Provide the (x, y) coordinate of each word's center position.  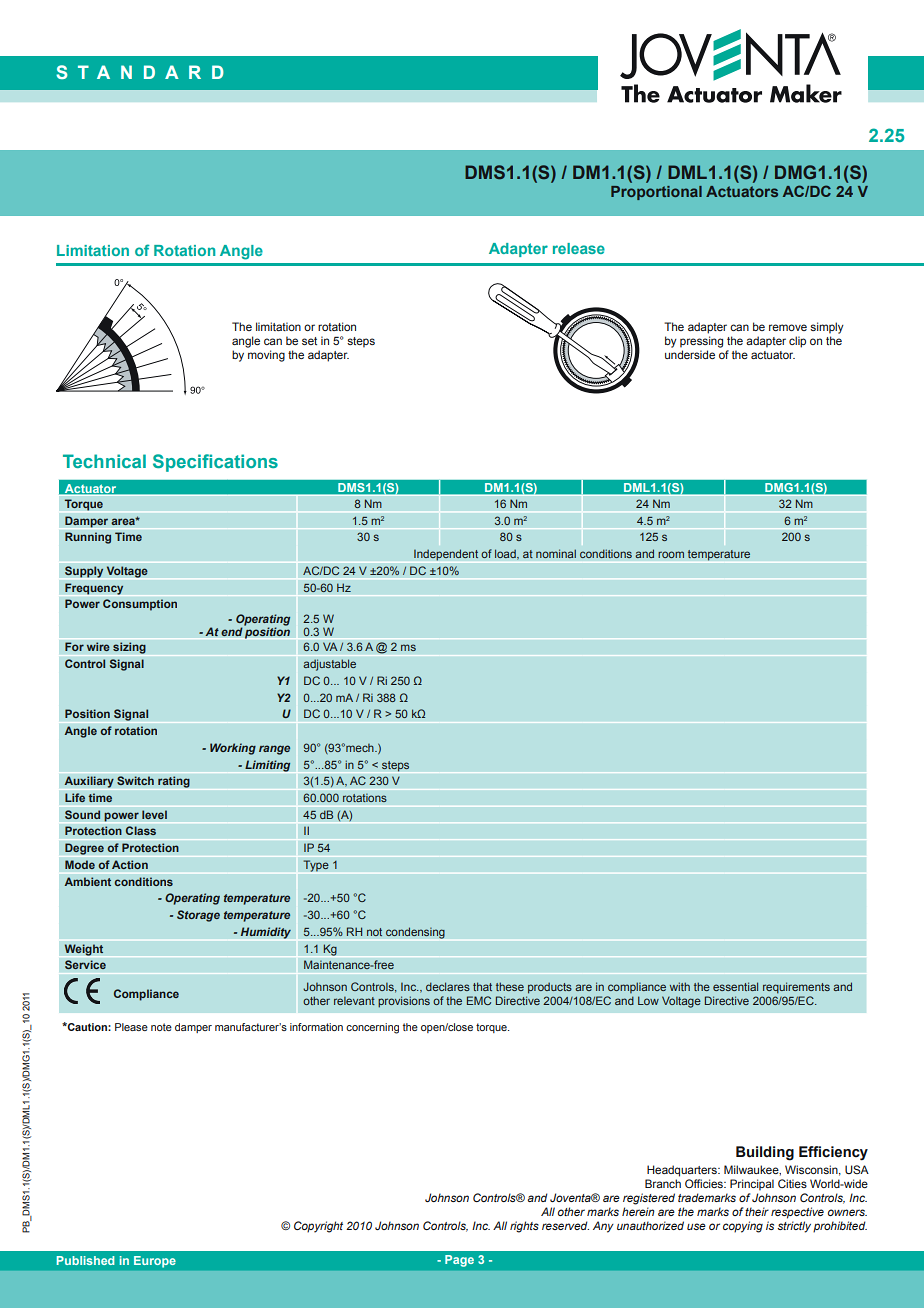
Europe (155, 1262)
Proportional (656, 193)
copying (743, 1227)
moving (266, 356)
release (579, 248)
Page (459, 1261)
